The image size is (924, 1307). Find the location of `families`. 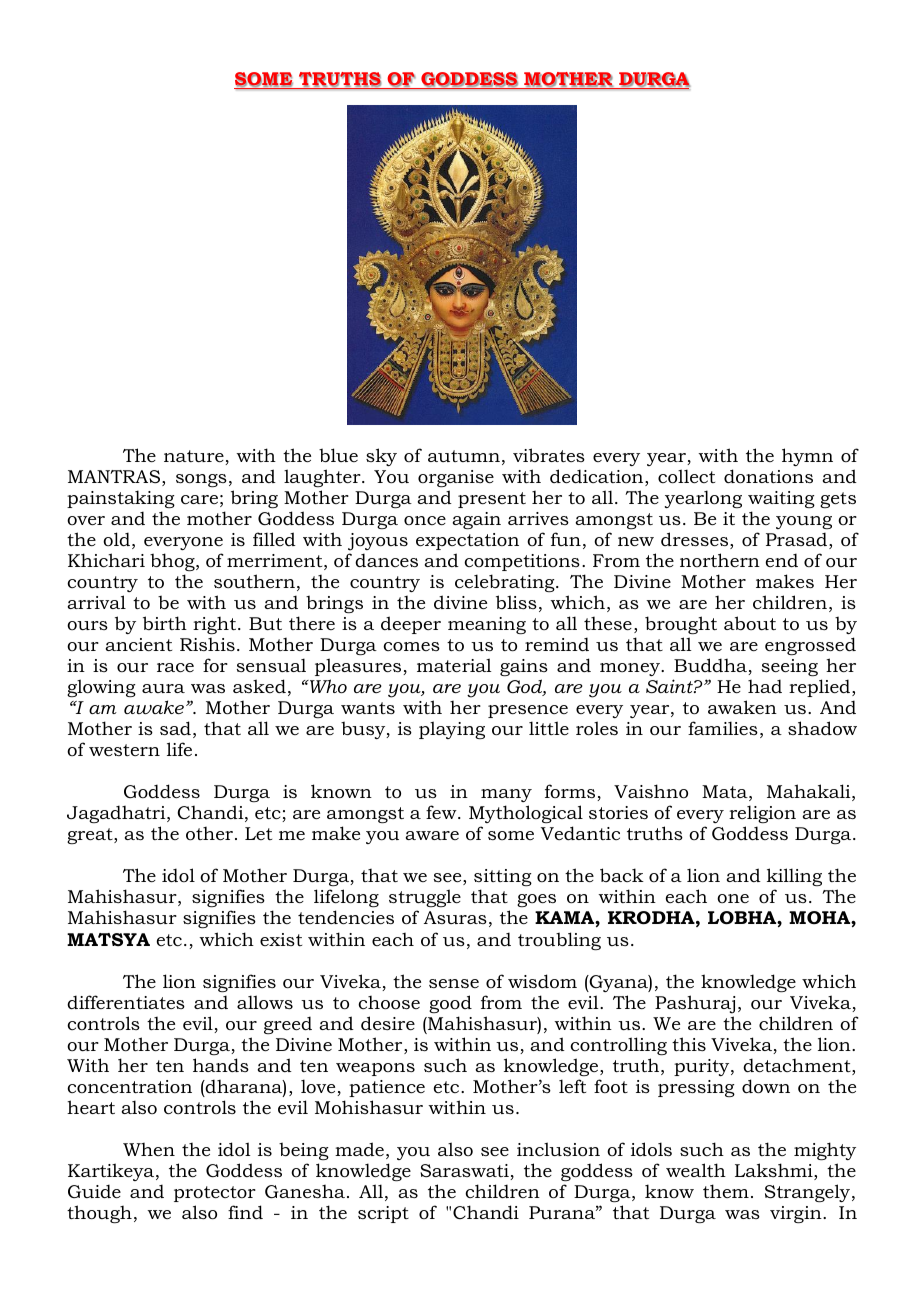

families is located at coordinates (723, 728).
